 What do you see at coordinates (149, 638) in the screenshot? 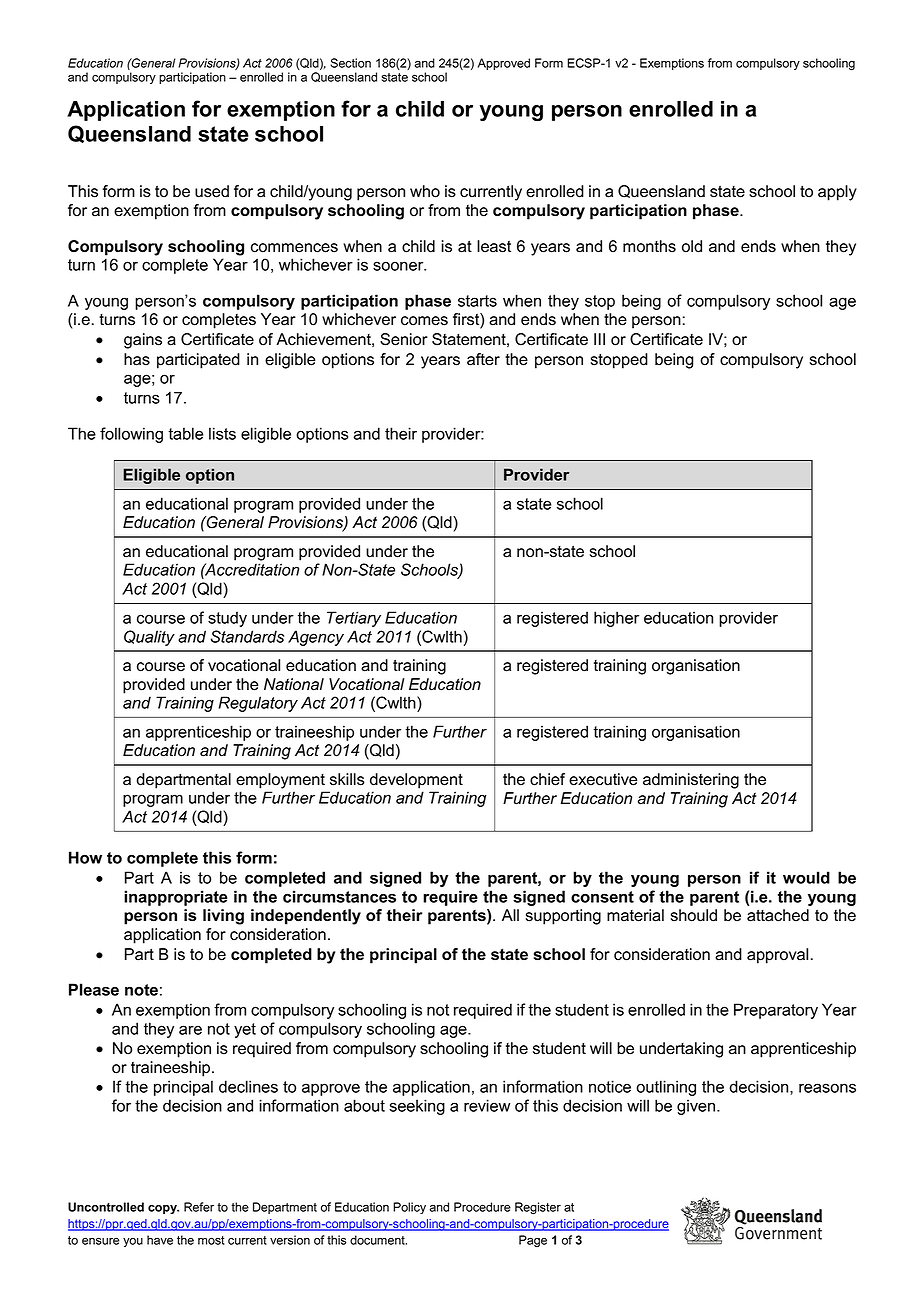
I see `Quality` at bounding box center [149, 638].
